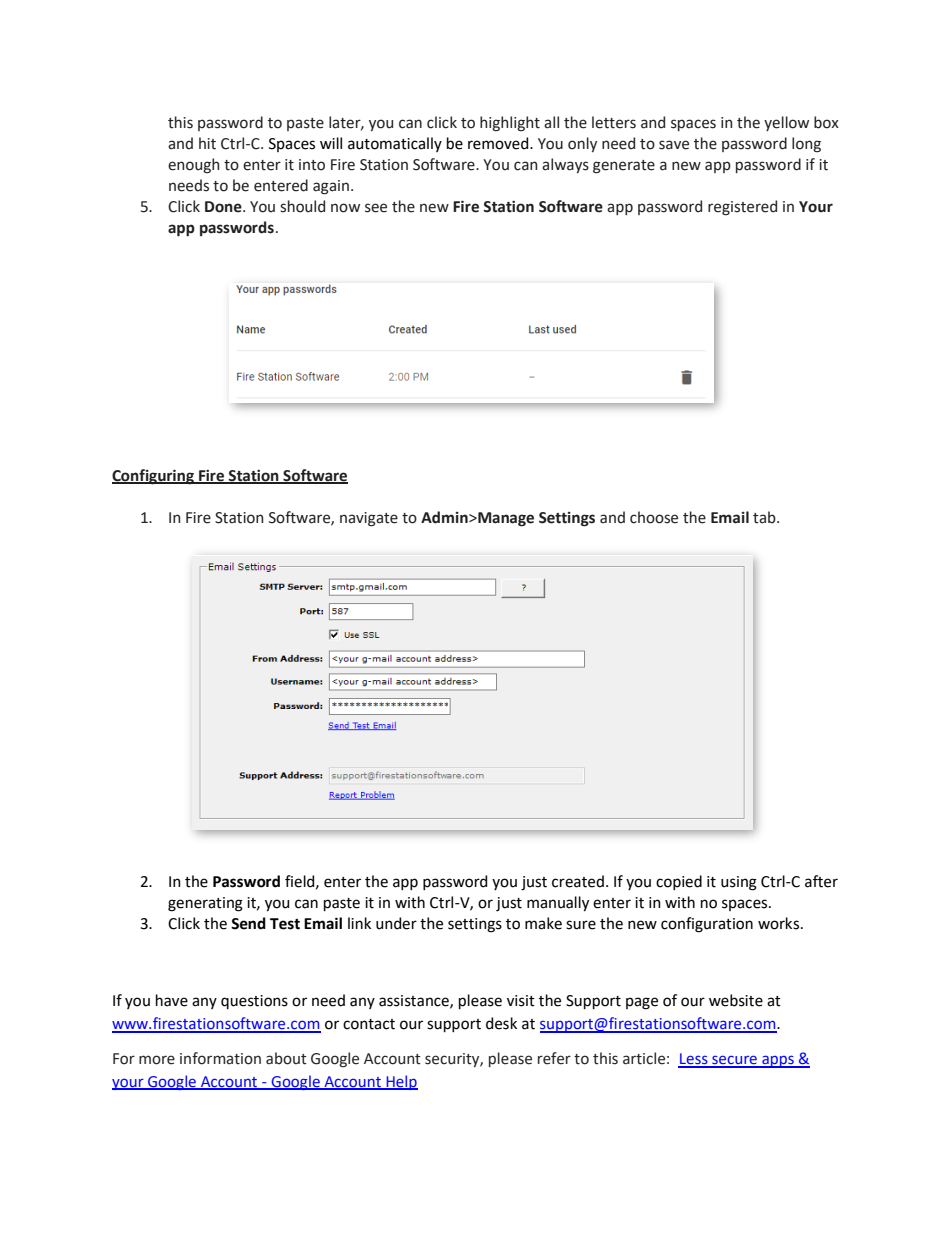 The width and height of the screenshot is (952, 1233). I want to click on using, so click(739, 883).
